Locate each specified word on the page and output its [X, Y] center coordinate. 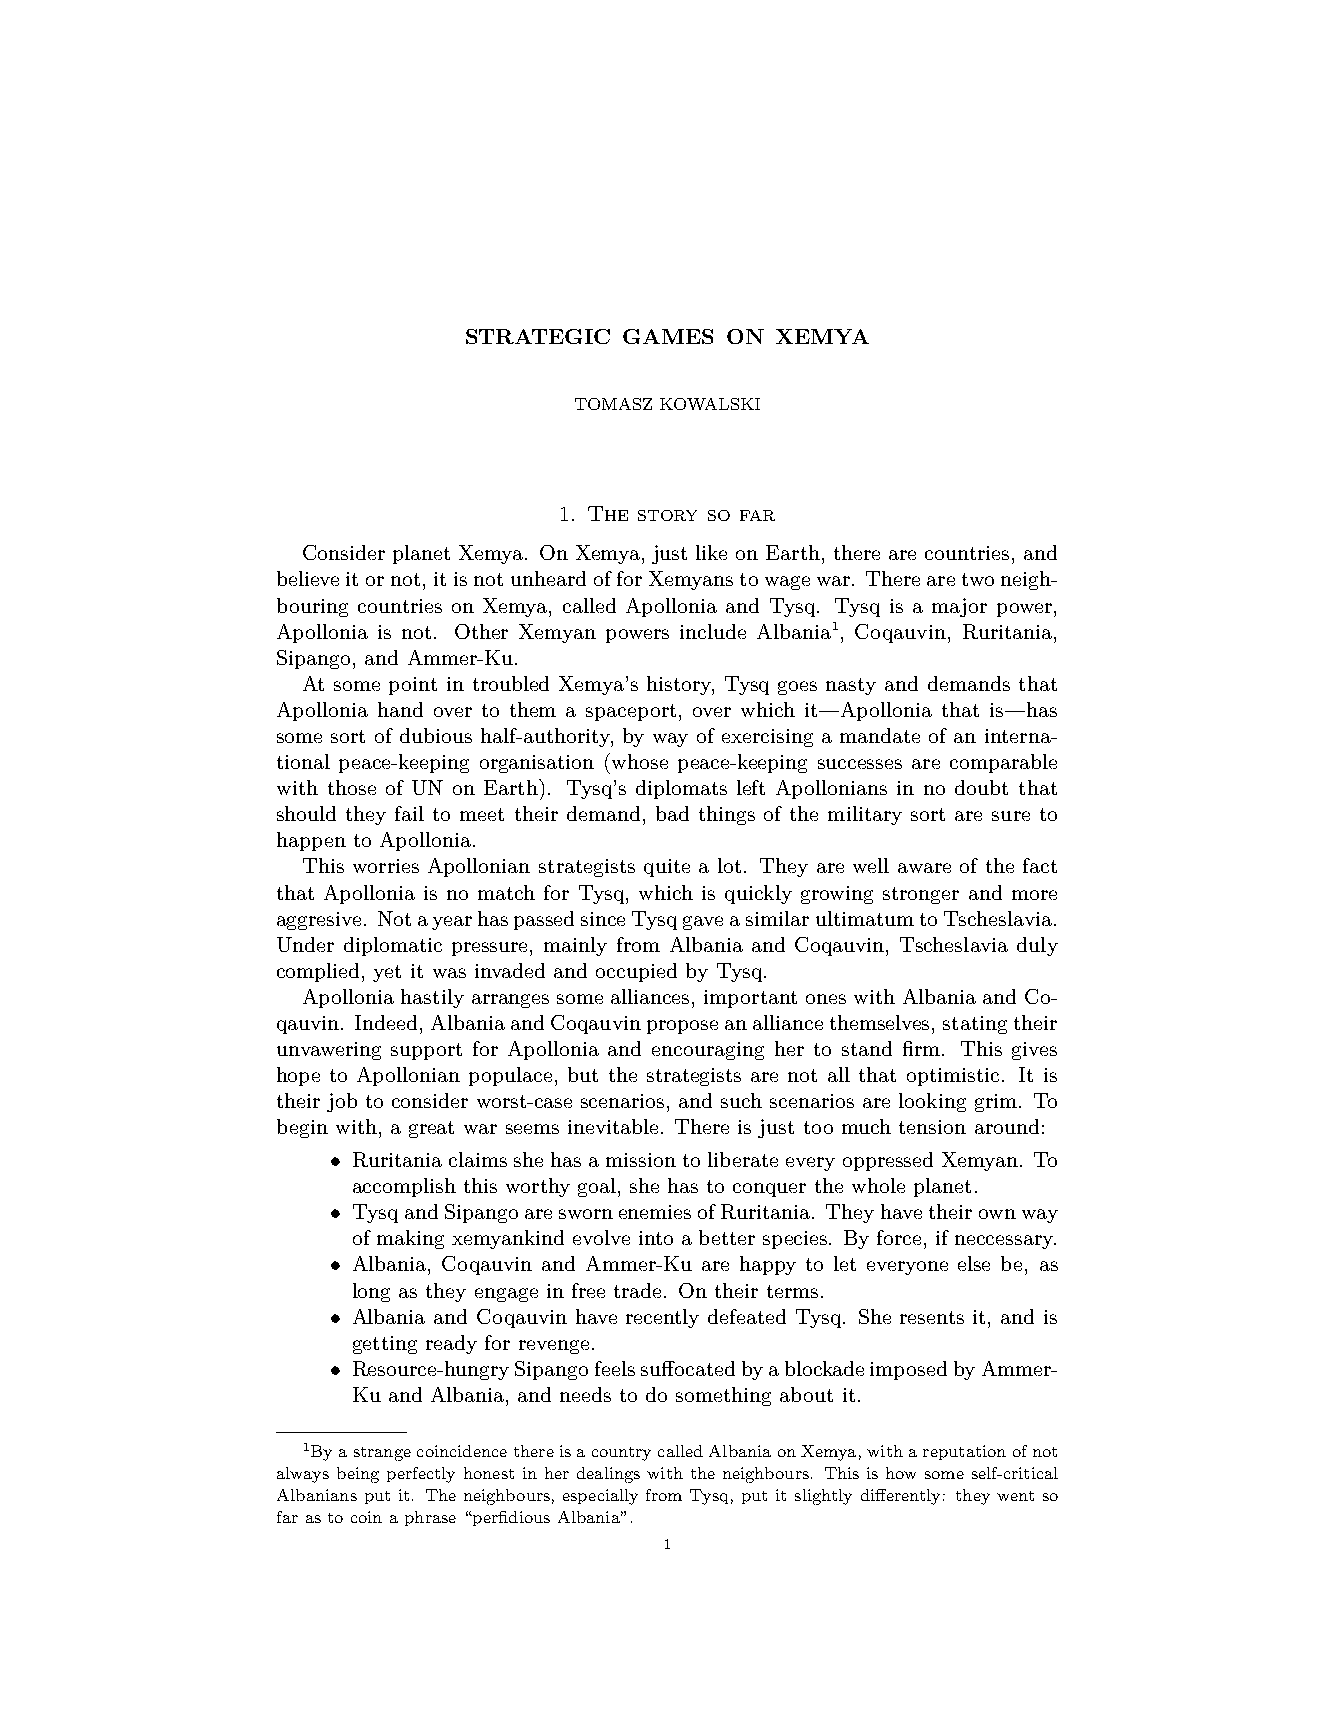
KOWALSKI [710, 404]
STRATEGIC [538, 336]
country [621, 1454]
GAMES [668, 336]
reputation [964, 1452]
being [358, 1475]
